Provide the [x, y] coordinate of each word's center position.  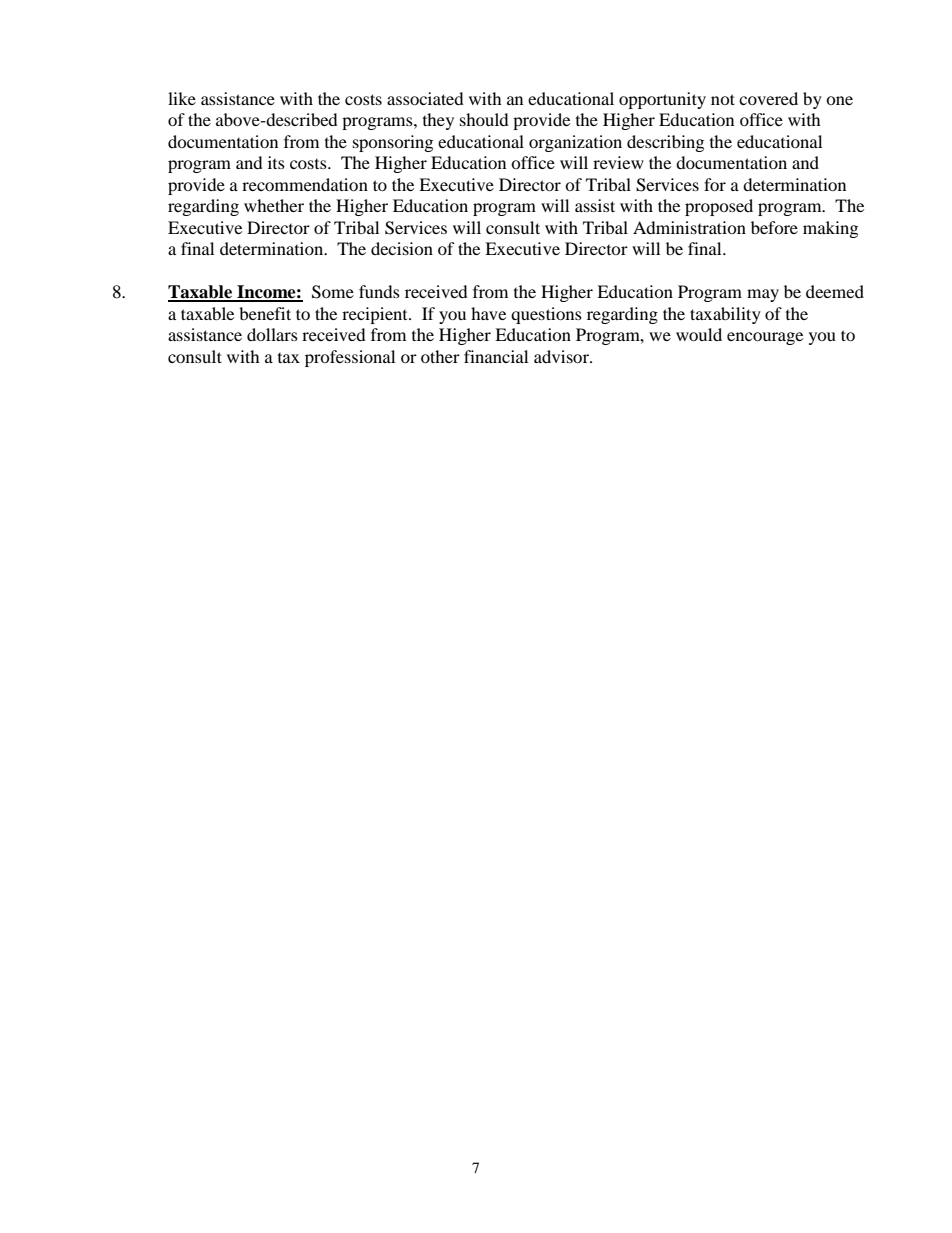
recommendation [305, 184]
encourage [765, 338]
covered [768, 98]
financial [496, 356]
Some [333, 292]
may [763, 295]
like [182, 98]
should [484, 119]
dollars [272, 334]
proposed [719, 207]
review [618, 162]
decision [402, 248]
